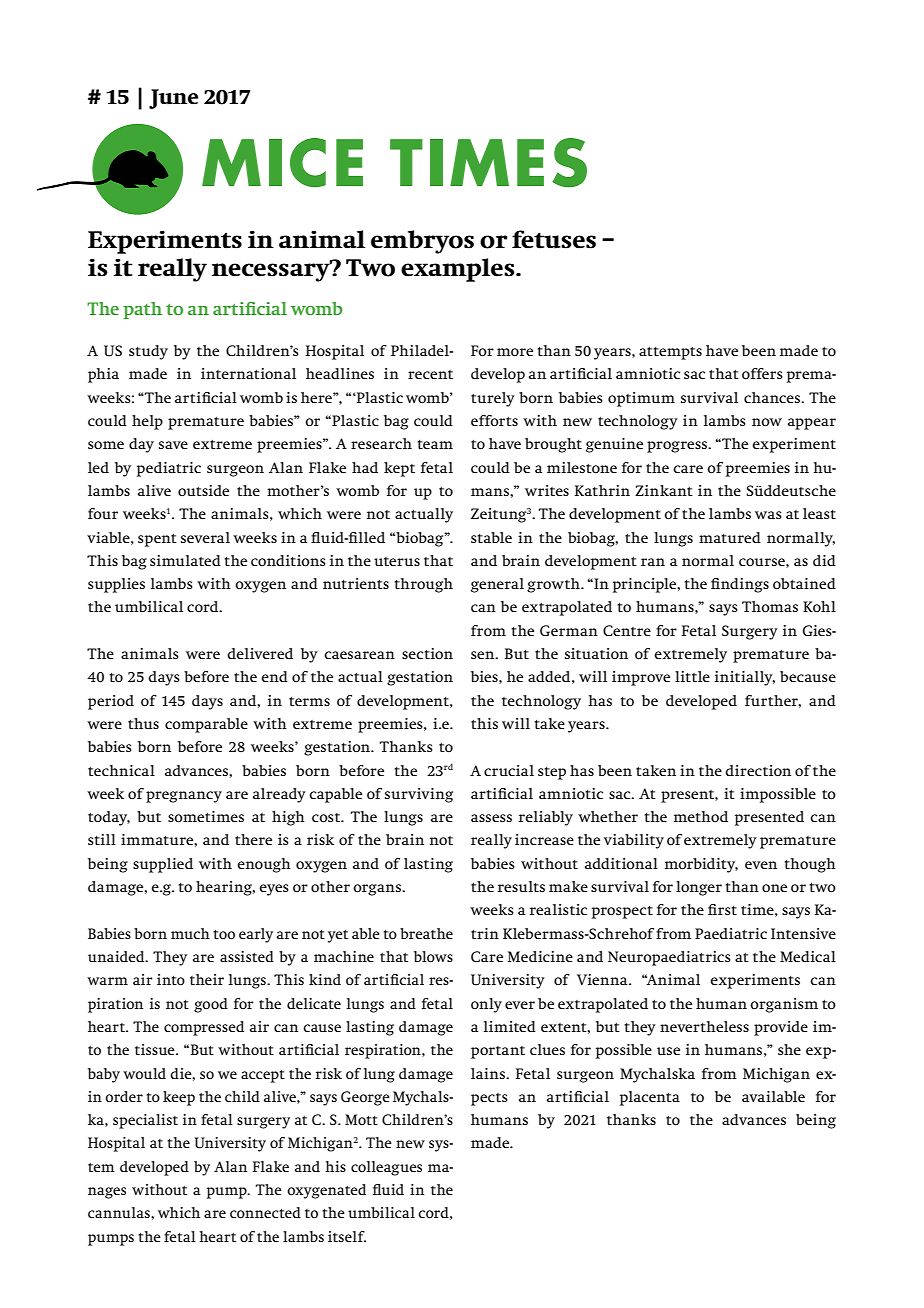 The image size is (924, 1308). Describe the element at coordinates (422, 242) in the page. I see `embryos` at that location.
